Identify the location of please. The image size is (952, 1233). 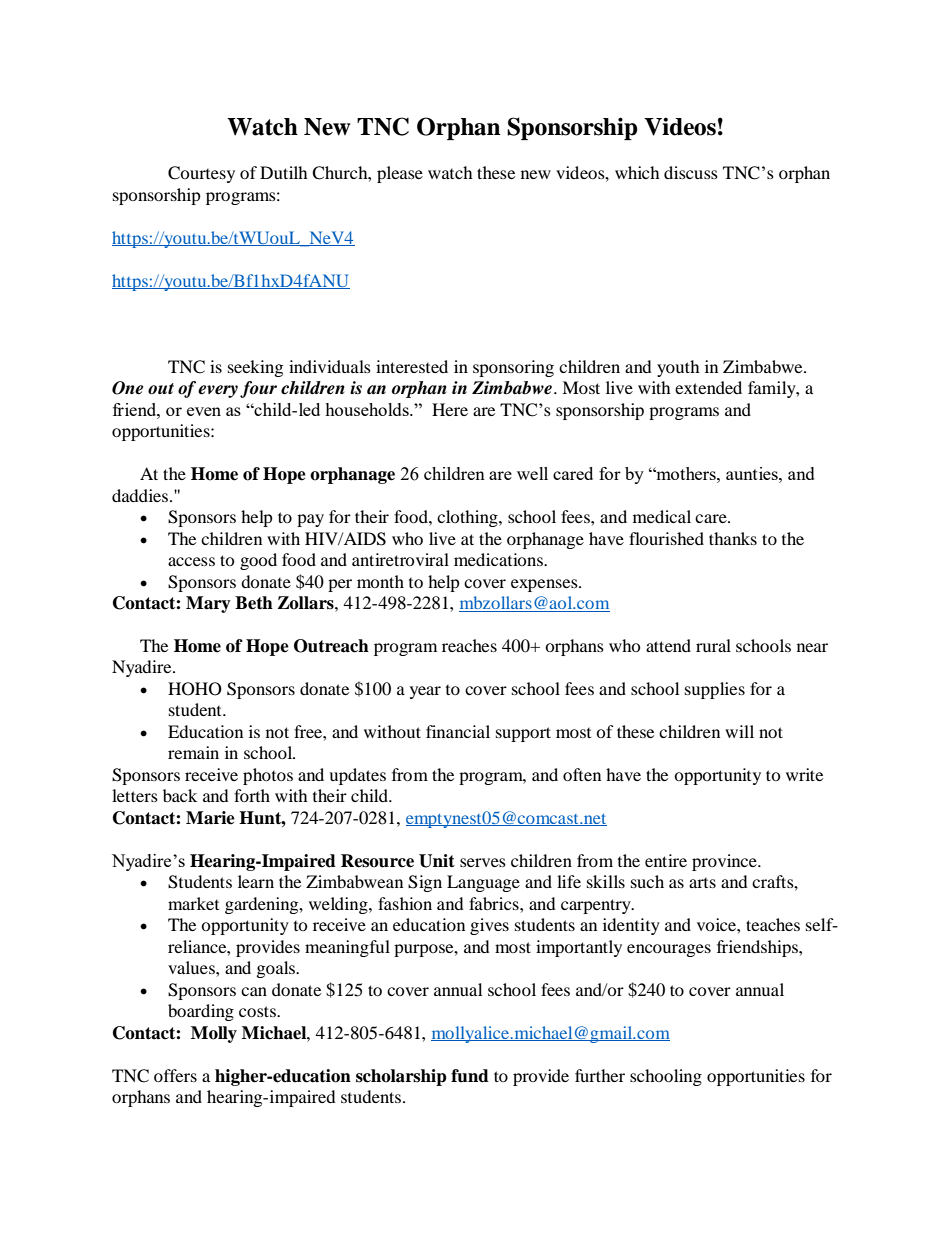
(400, 174).
